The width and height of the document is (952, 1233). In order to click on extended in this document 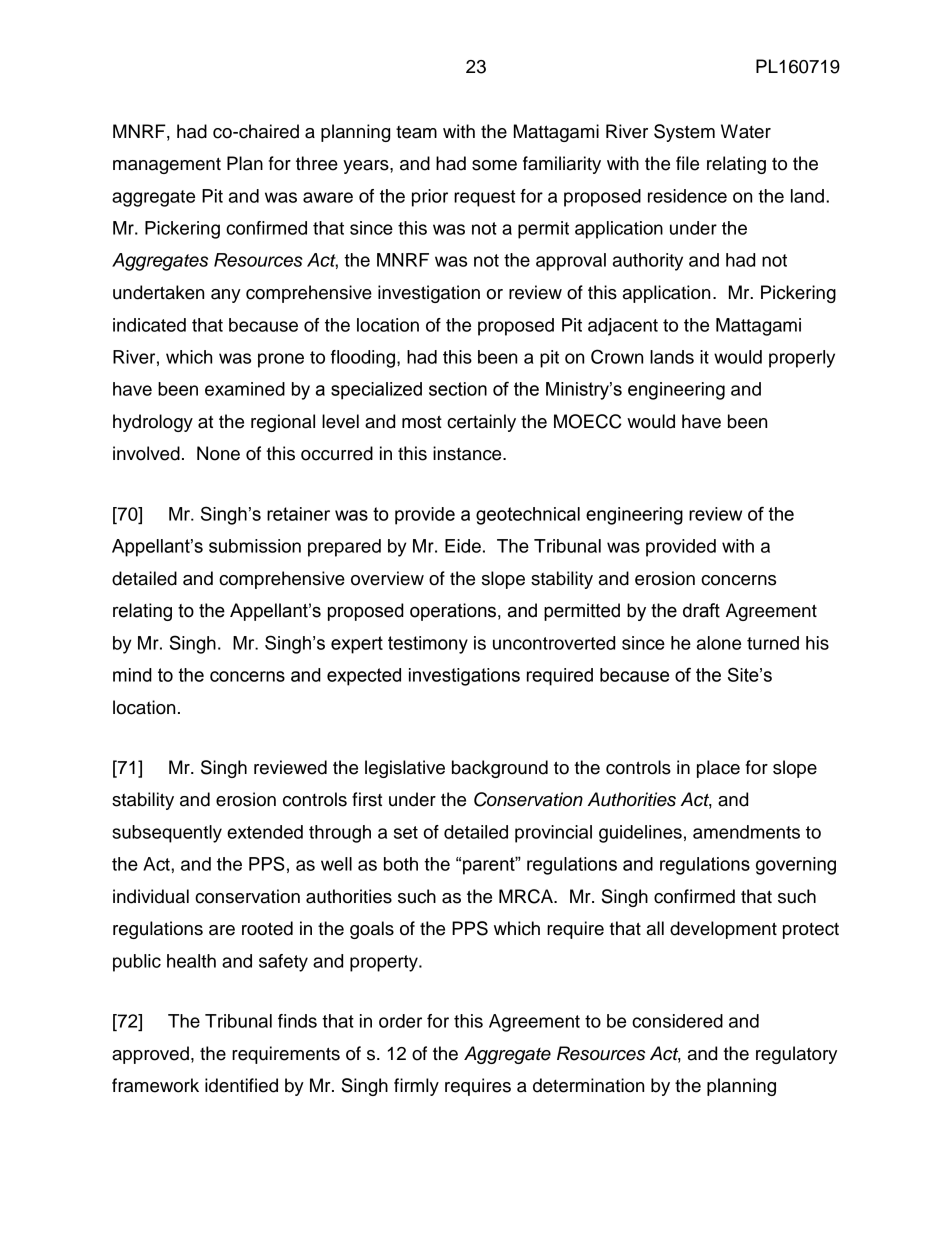, I will do `click(265, 832)`.
